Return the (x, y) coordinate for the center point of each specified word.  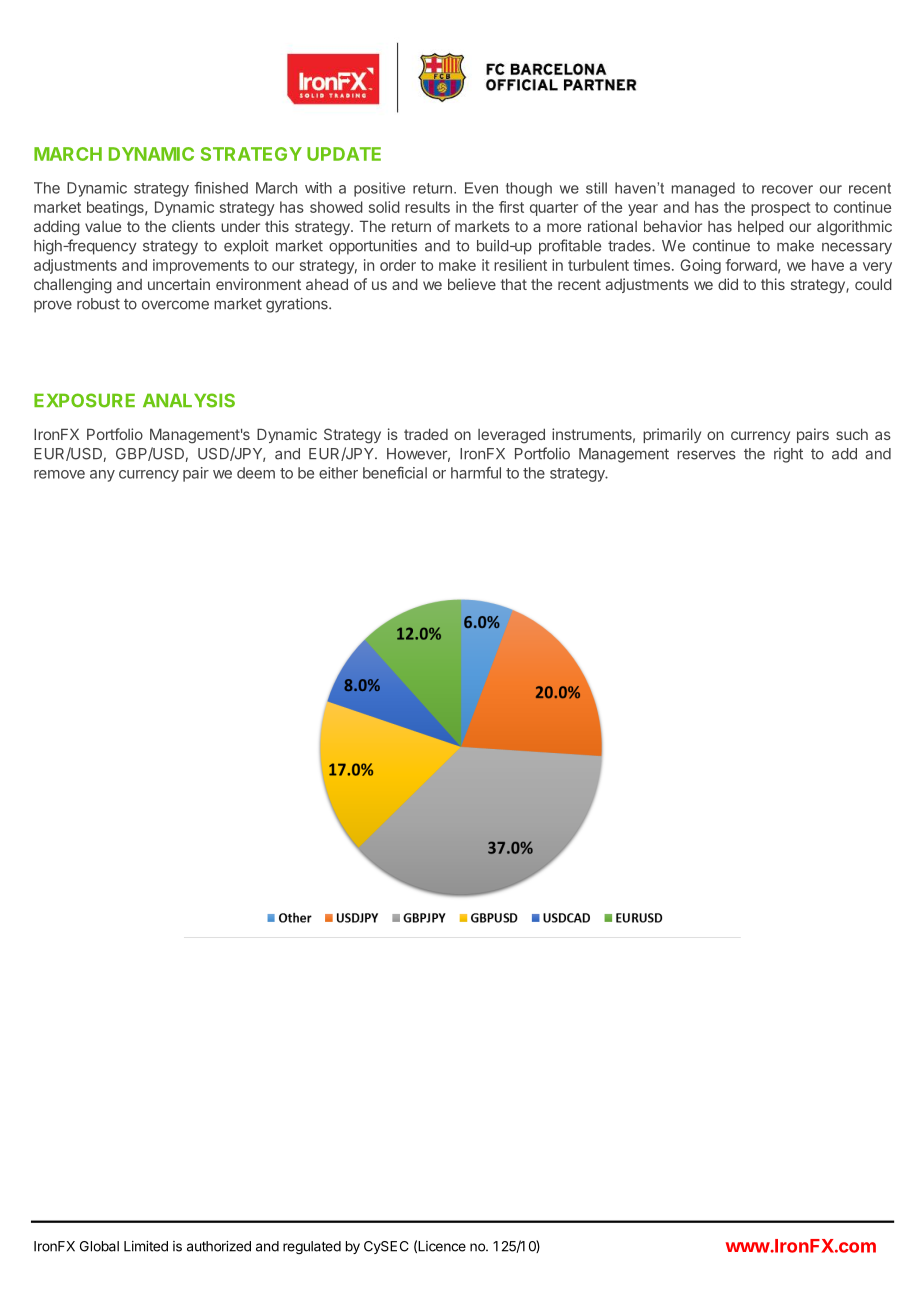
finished (221, 188)
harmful (476, 473)
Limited (146, 1246)
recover (787, 189)
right (788, 455)
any (102, 476)
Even (481, 188)
